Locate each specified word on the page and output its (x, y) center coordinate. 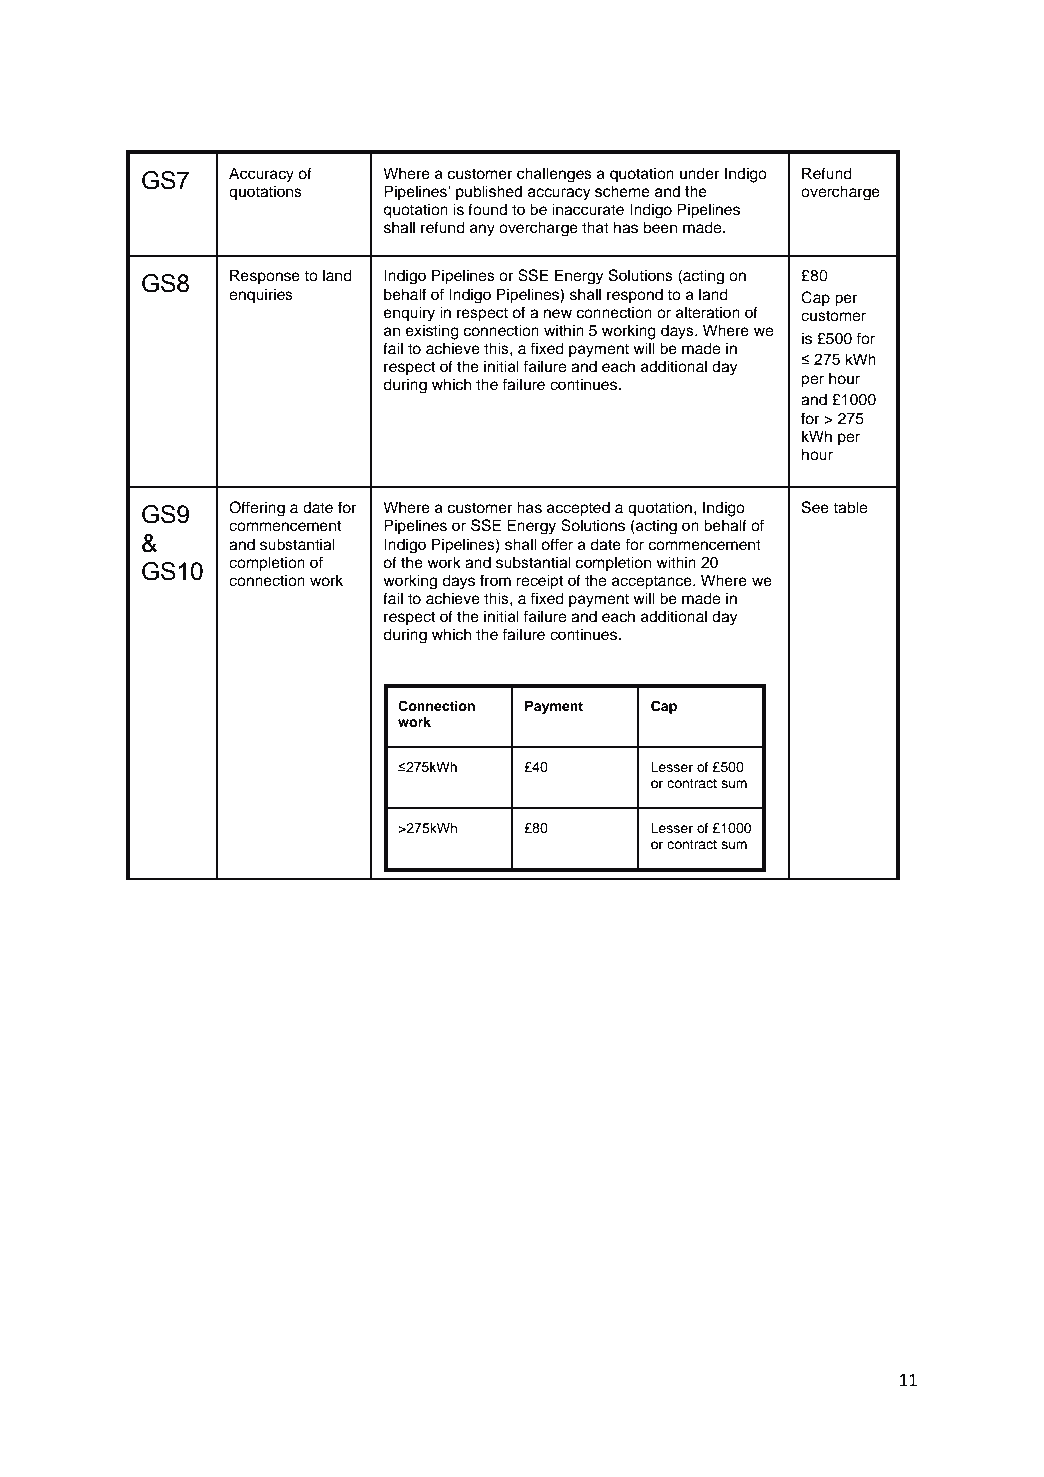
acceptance (653, 583)
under (699, 173)
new (558, 314)
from (495, 580)
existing (432, 332)
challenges (554, 175)
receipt (539, 582)
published (489, 192)
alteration (708, 312)
